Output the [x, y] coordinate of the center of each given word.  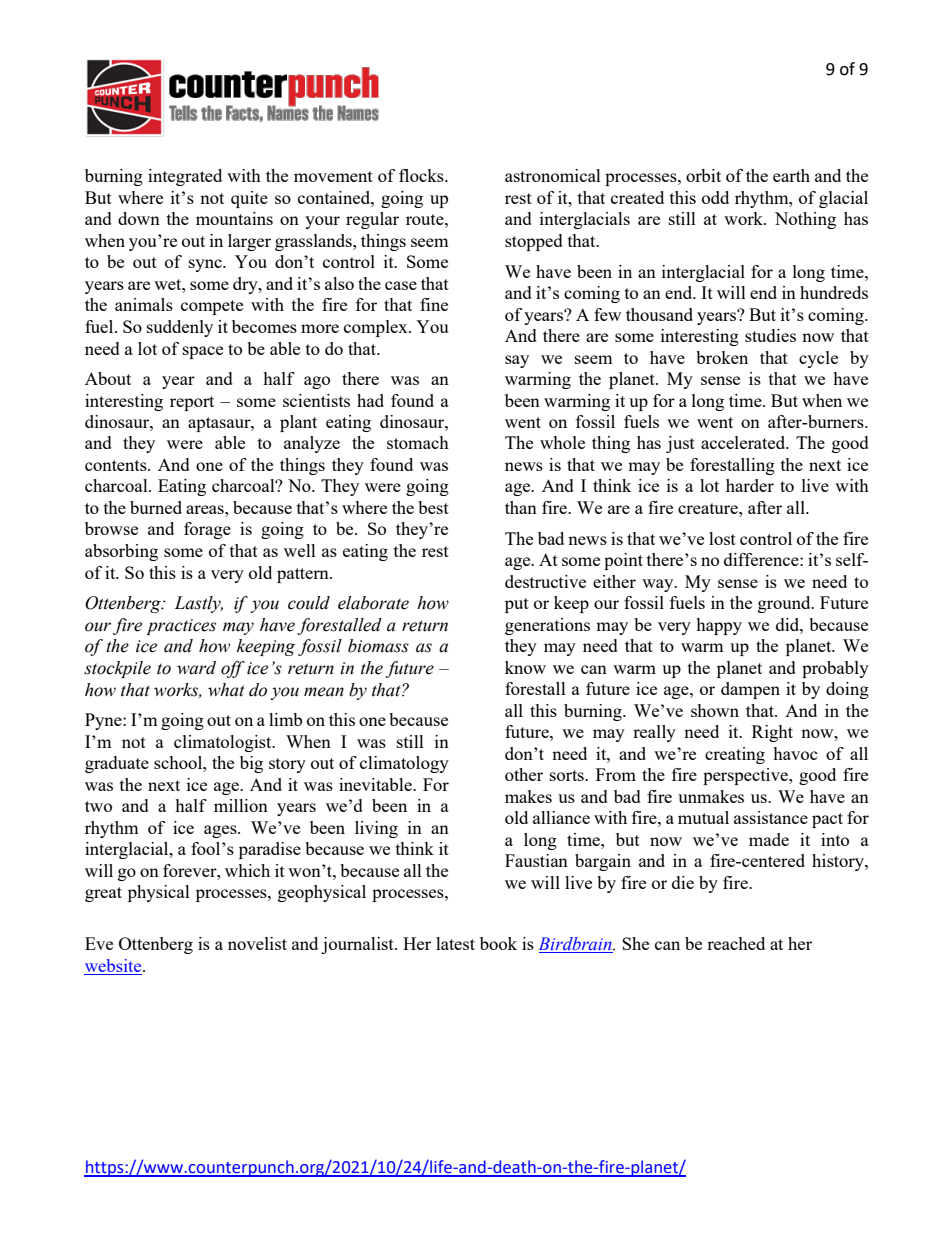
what [226, 690]
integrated [185, 177]
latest [455, 943]
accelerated [744, 442]
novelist [257, 943]
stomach [418, 442]
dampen [750, 690]
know [525, 667]
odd [715, 197]
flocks [422, 175]
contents [117, 465]
